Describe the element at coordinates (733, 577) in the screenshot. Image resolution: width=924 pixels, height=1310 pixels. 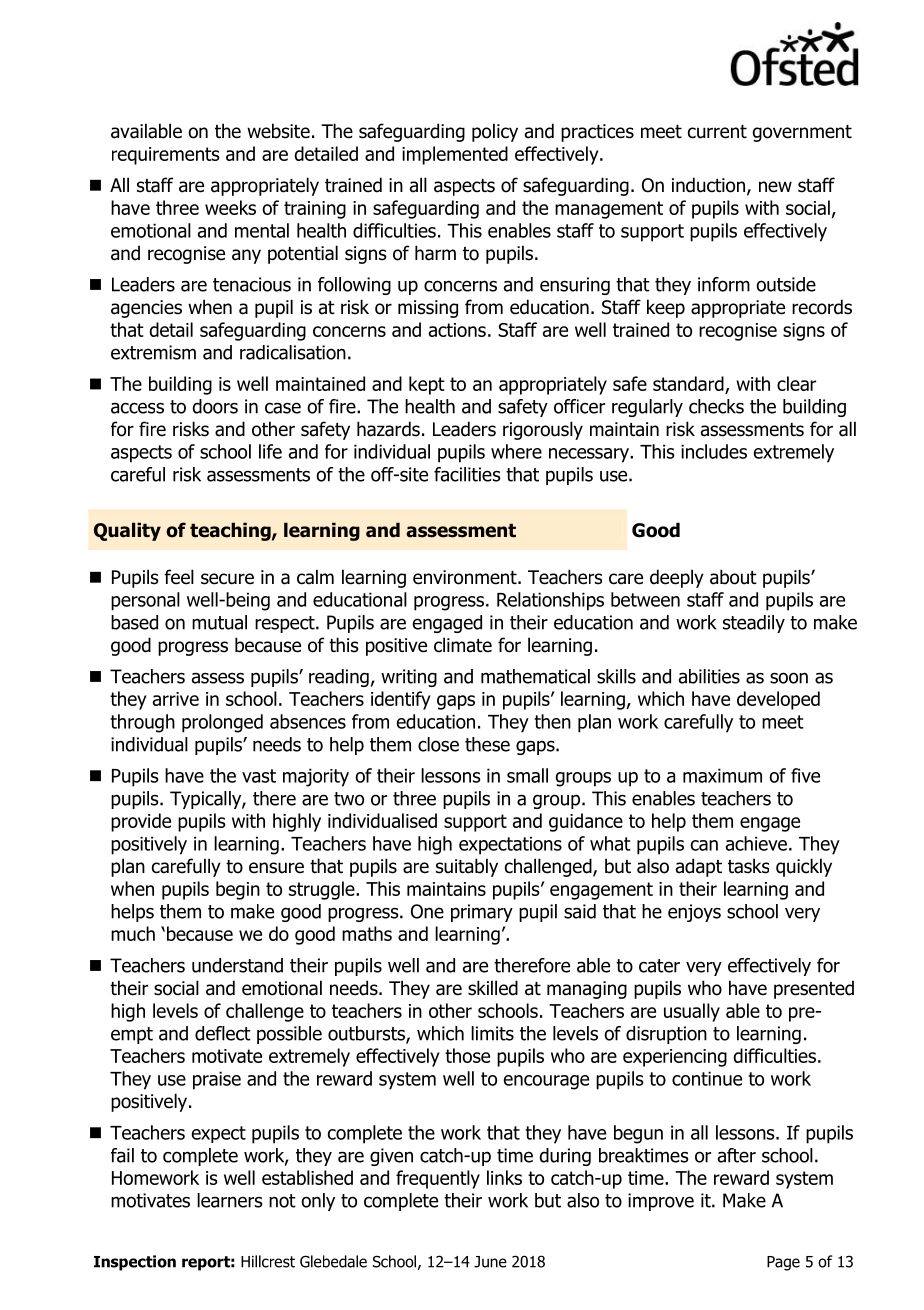
I see `about` at that location.
